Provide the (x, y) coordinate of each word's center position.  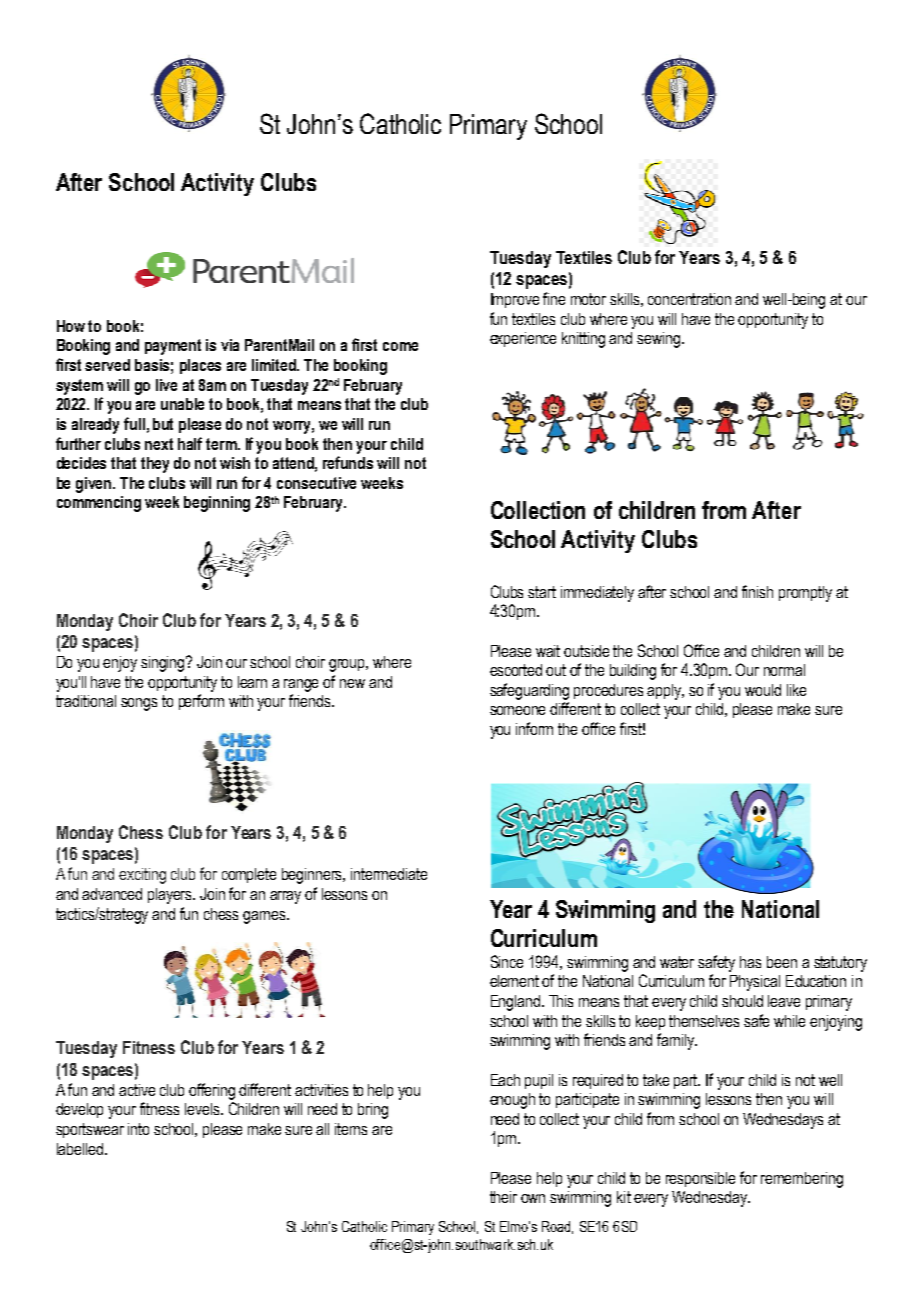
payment (173, 347)
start (542, 592)
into (138, 1129)
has (750, 962)
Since (507, 961)
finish (757, 591)
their (503, 1197)
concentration (689, 299)
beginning (217, 504)
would (763, 690)
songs (139, 704)
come (400, 346)
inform (534, 728)
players (171, 896)
